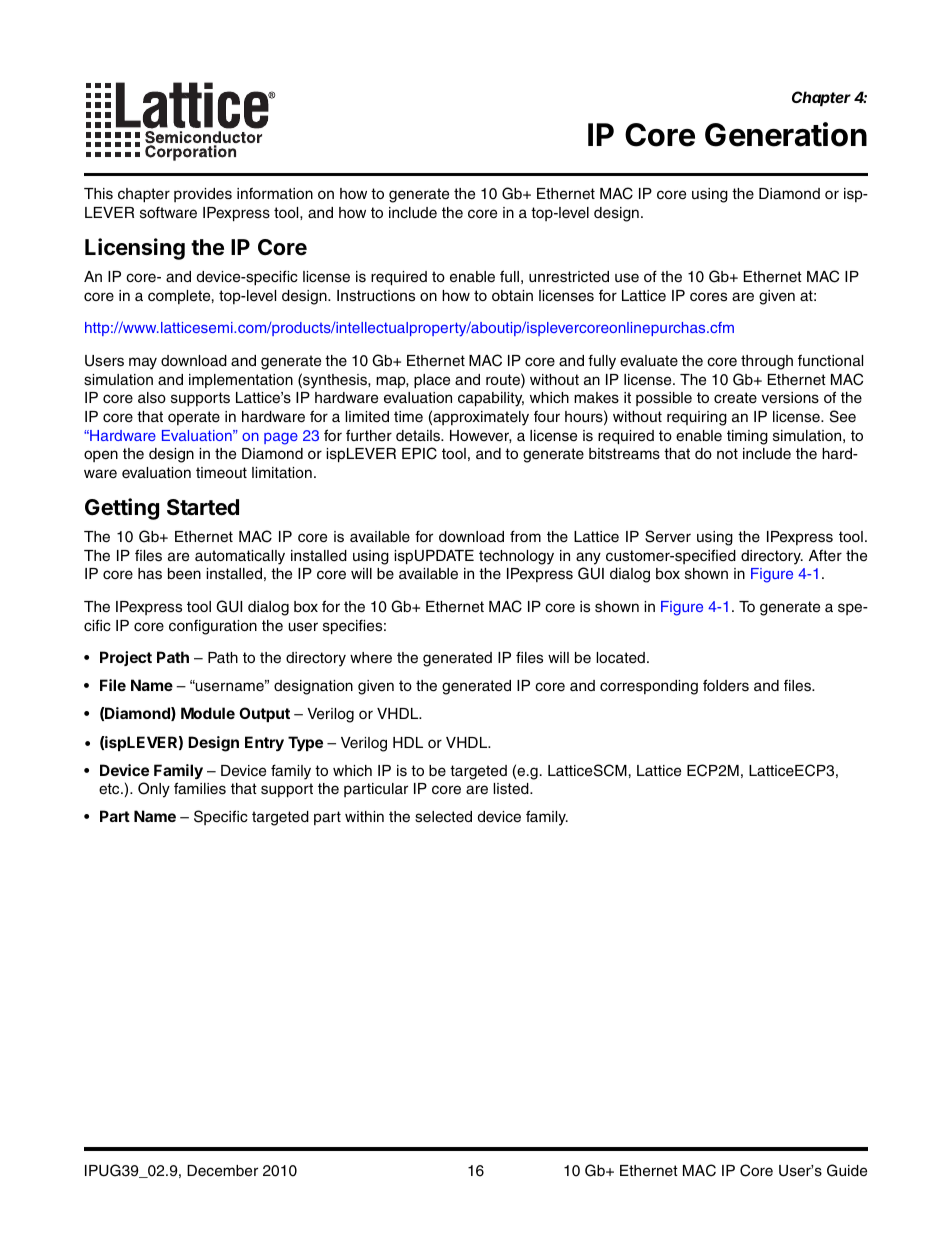 The width and height of the image is (952, 1233). Describe the element at coordinates (512, 789) in the image. I see `listed` at that location.
